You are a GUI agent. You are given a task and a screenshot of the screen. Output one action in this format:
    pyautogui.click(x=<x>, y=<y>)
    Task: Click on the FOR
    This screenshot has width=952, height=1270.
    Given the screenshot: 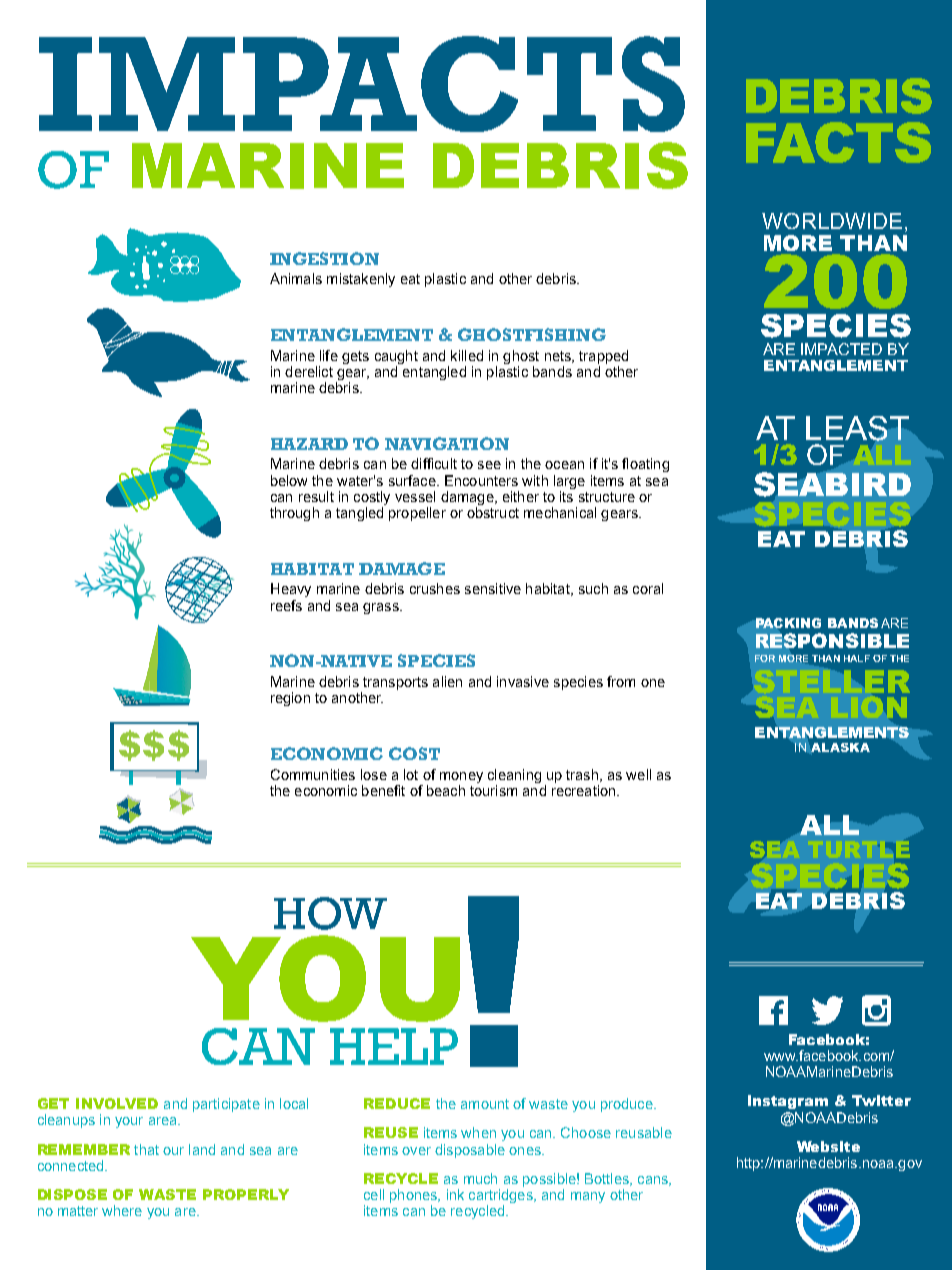 What is the action you would take?
    pyautogui.click(x=765, y=658)
